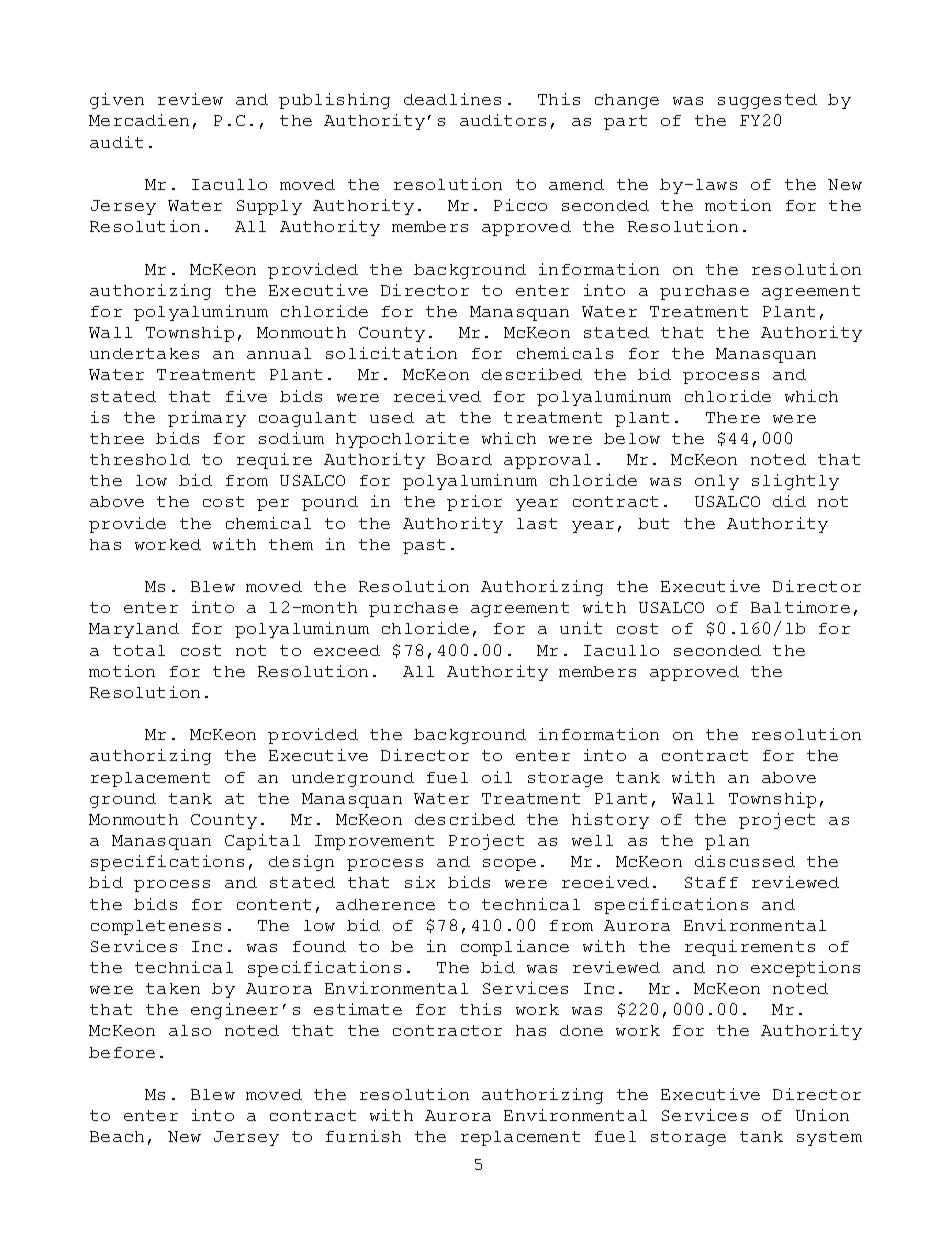 The image size is (952, 1233). Describe the element at coordinates (363, 1136) in the page. I see `furnish` at that location.
